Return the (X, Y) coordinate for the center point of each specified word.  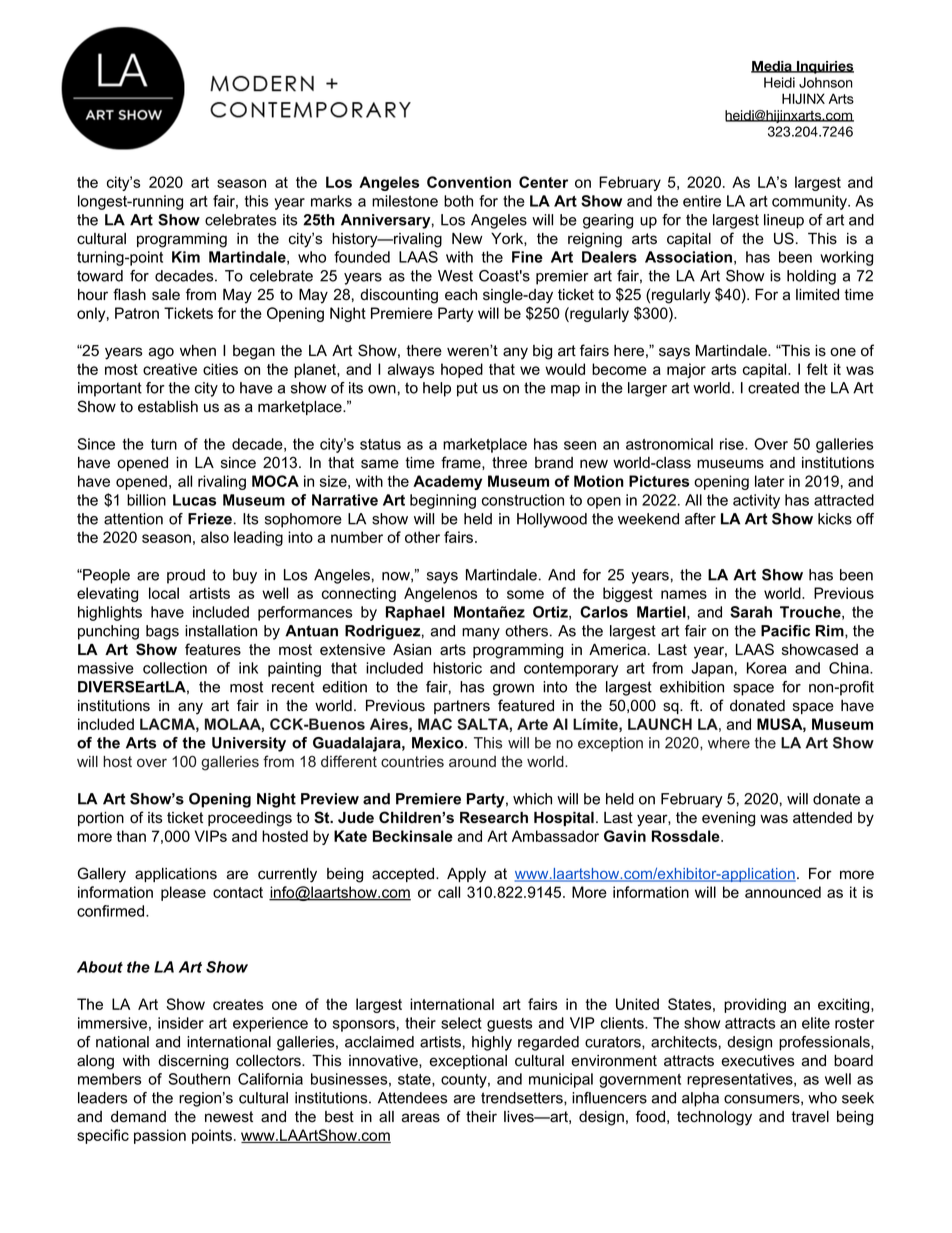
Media (772, 67)
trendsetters (523, 1098)
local (164, 593)
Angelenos (440, 594)
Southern (199, 1079)
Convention (469, 182)
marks (331, 201)
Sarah (751, 612)
